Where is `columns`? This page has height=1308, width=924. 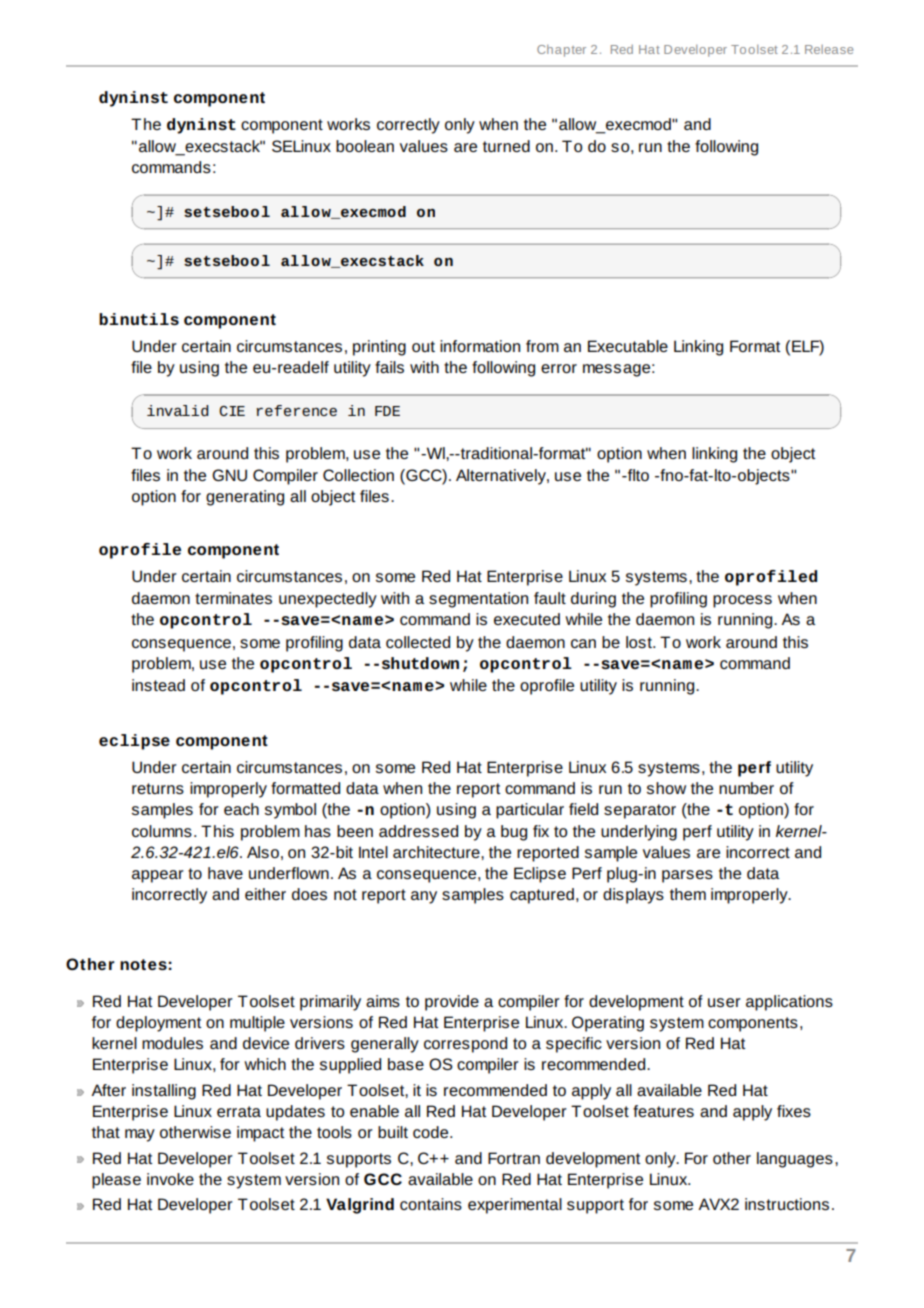 columns is located at coordinates (162, 831).
